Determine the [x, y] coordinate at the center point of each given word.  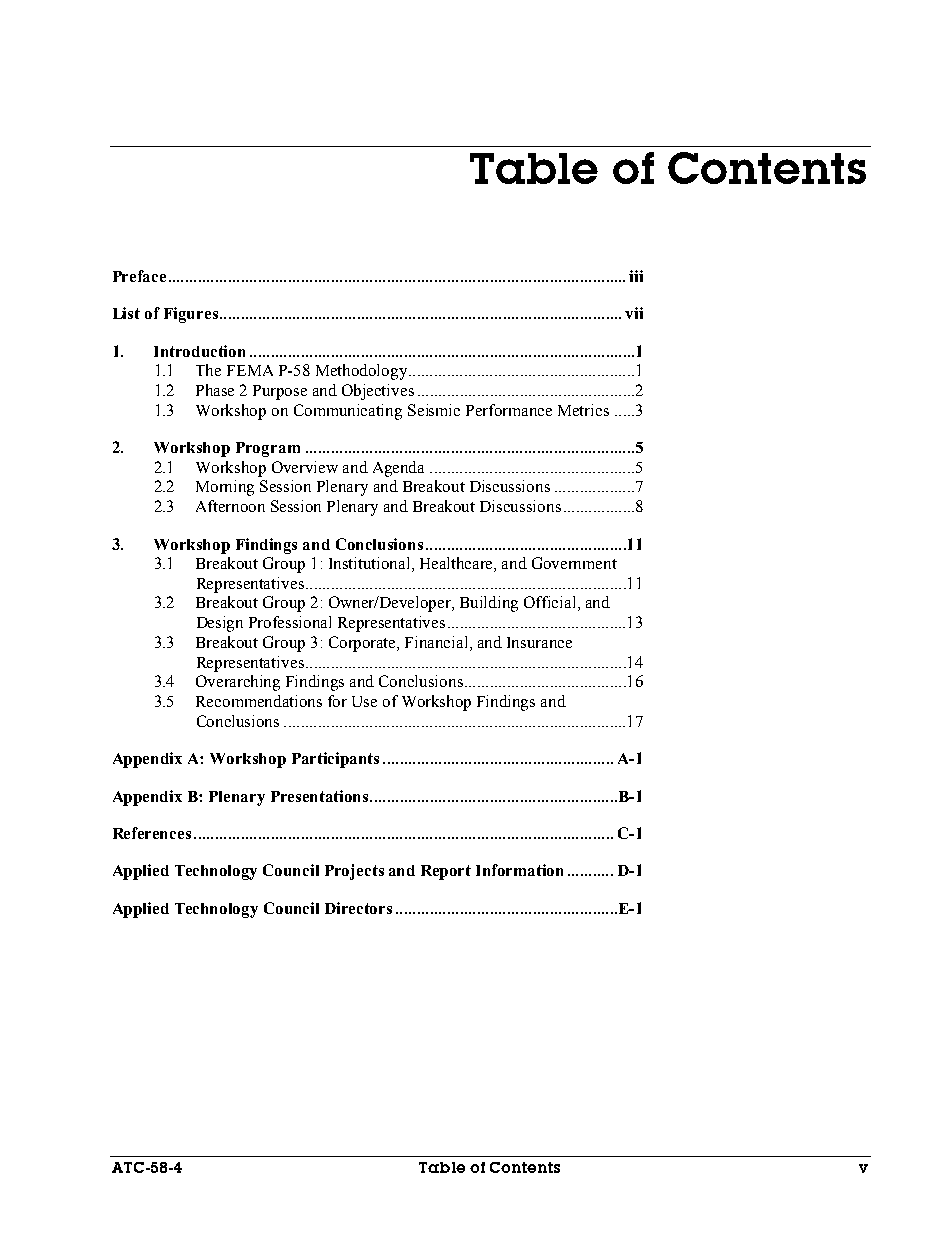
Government [574, 563]
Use [364, 701]
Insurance [539, 642]
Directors [358, 908]
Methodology [361, 372]
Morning [225, 488]
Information [519, 870]
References [152, 833]
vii [634, 313]
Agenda [398, 469]
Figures [191, 315]
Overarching [238, 683]
